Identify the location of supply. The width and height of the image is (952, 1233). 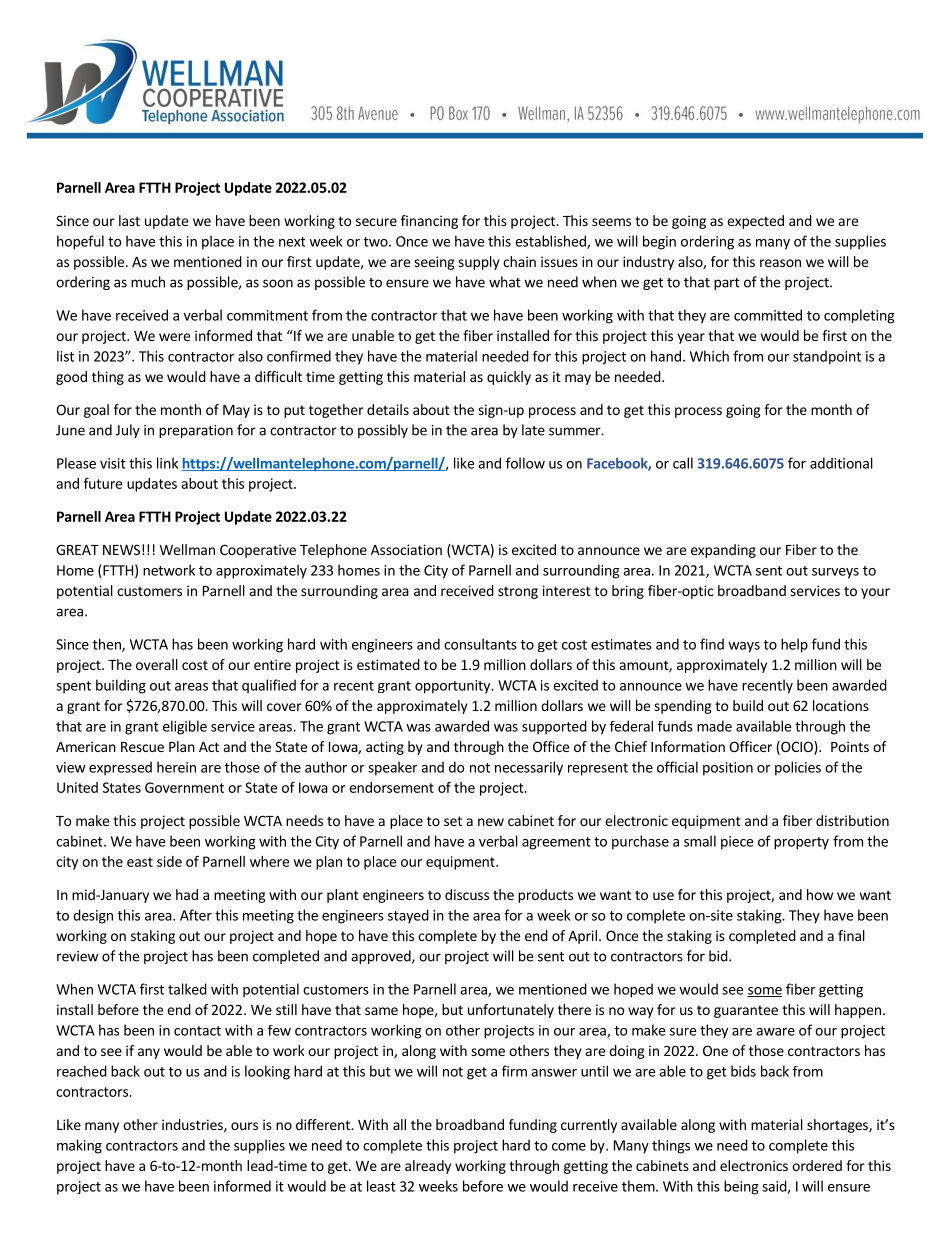
(479, 263).
